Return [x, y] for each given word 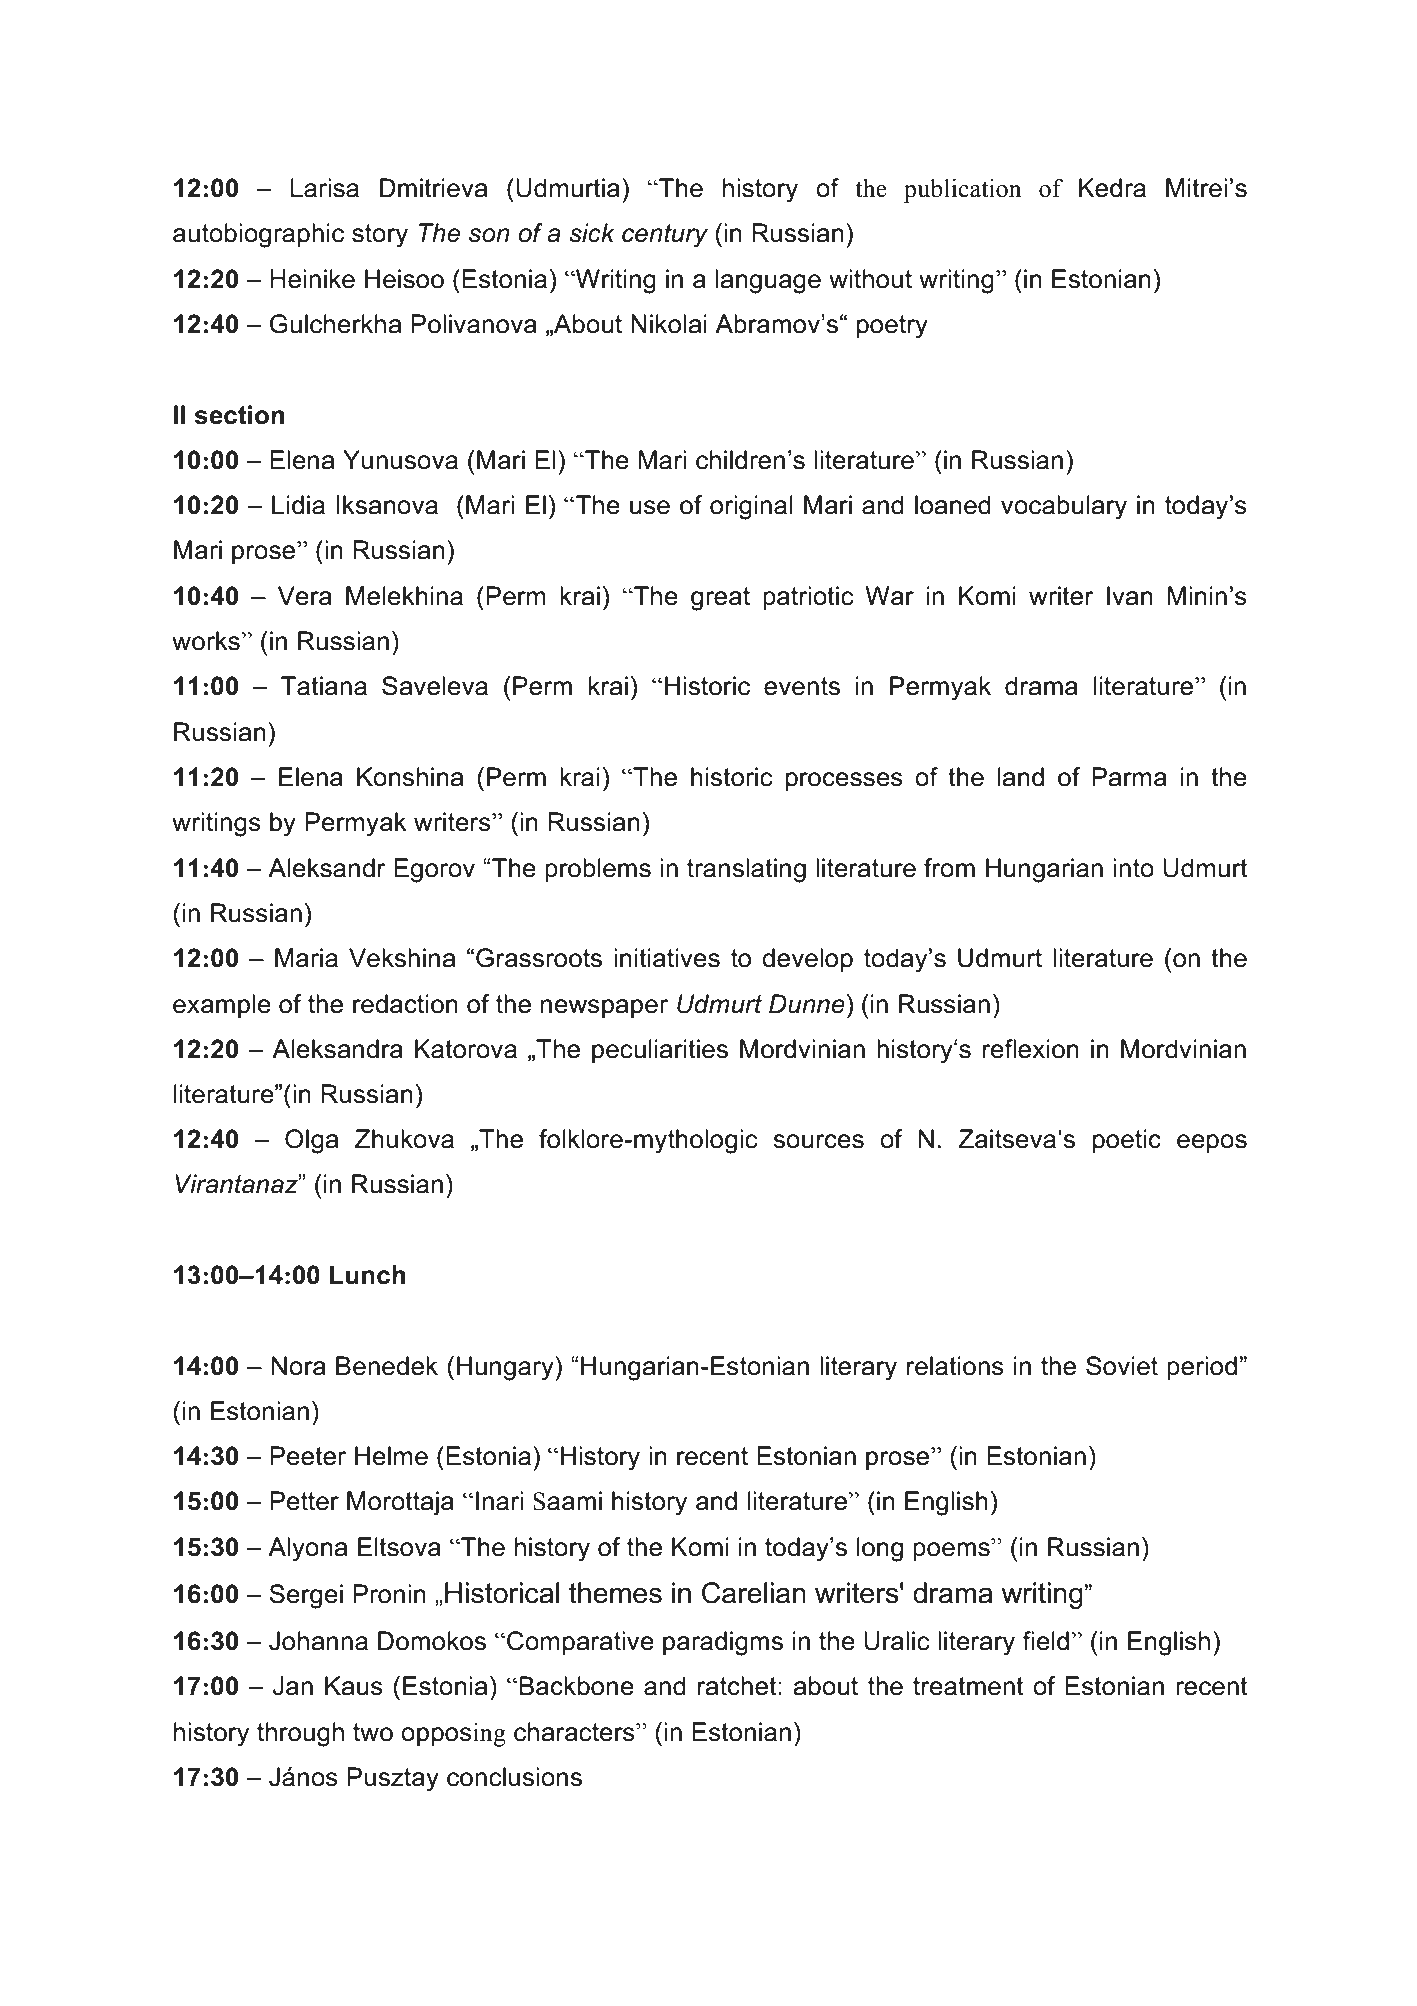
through [300, 1734]
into [1133, 868]
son [489, 235]
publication [963, 191]
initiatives [667, 958]
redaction [405, 1004]
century [665, 236]
